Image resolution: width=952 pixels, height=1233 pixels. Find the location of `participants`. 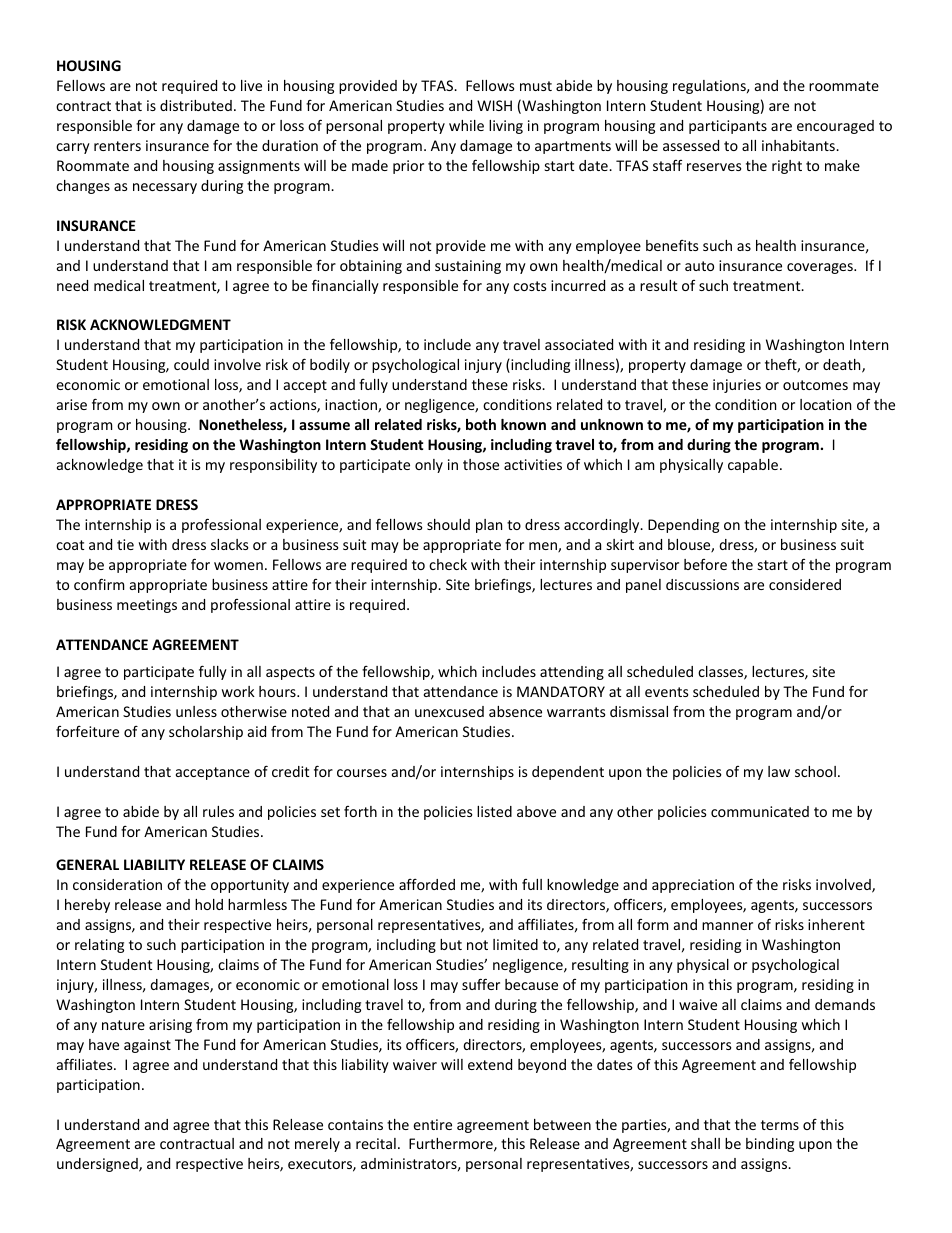

participants is located at coordinates (728, 127).
